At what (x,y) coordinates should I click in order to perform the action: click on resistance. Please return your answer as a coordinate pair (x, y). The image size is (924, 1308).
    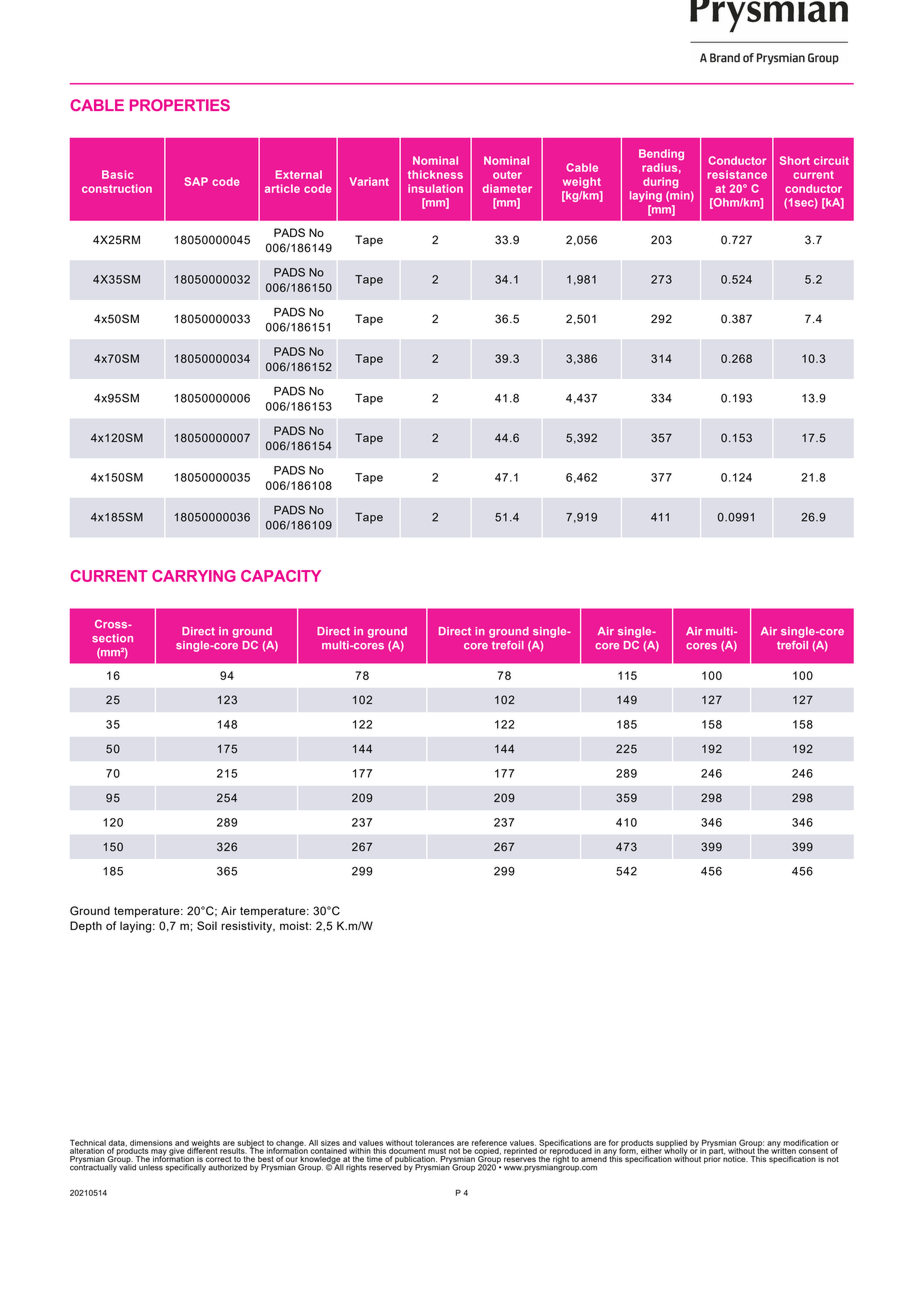
    Looking at the image, I should click on (737, 174).
